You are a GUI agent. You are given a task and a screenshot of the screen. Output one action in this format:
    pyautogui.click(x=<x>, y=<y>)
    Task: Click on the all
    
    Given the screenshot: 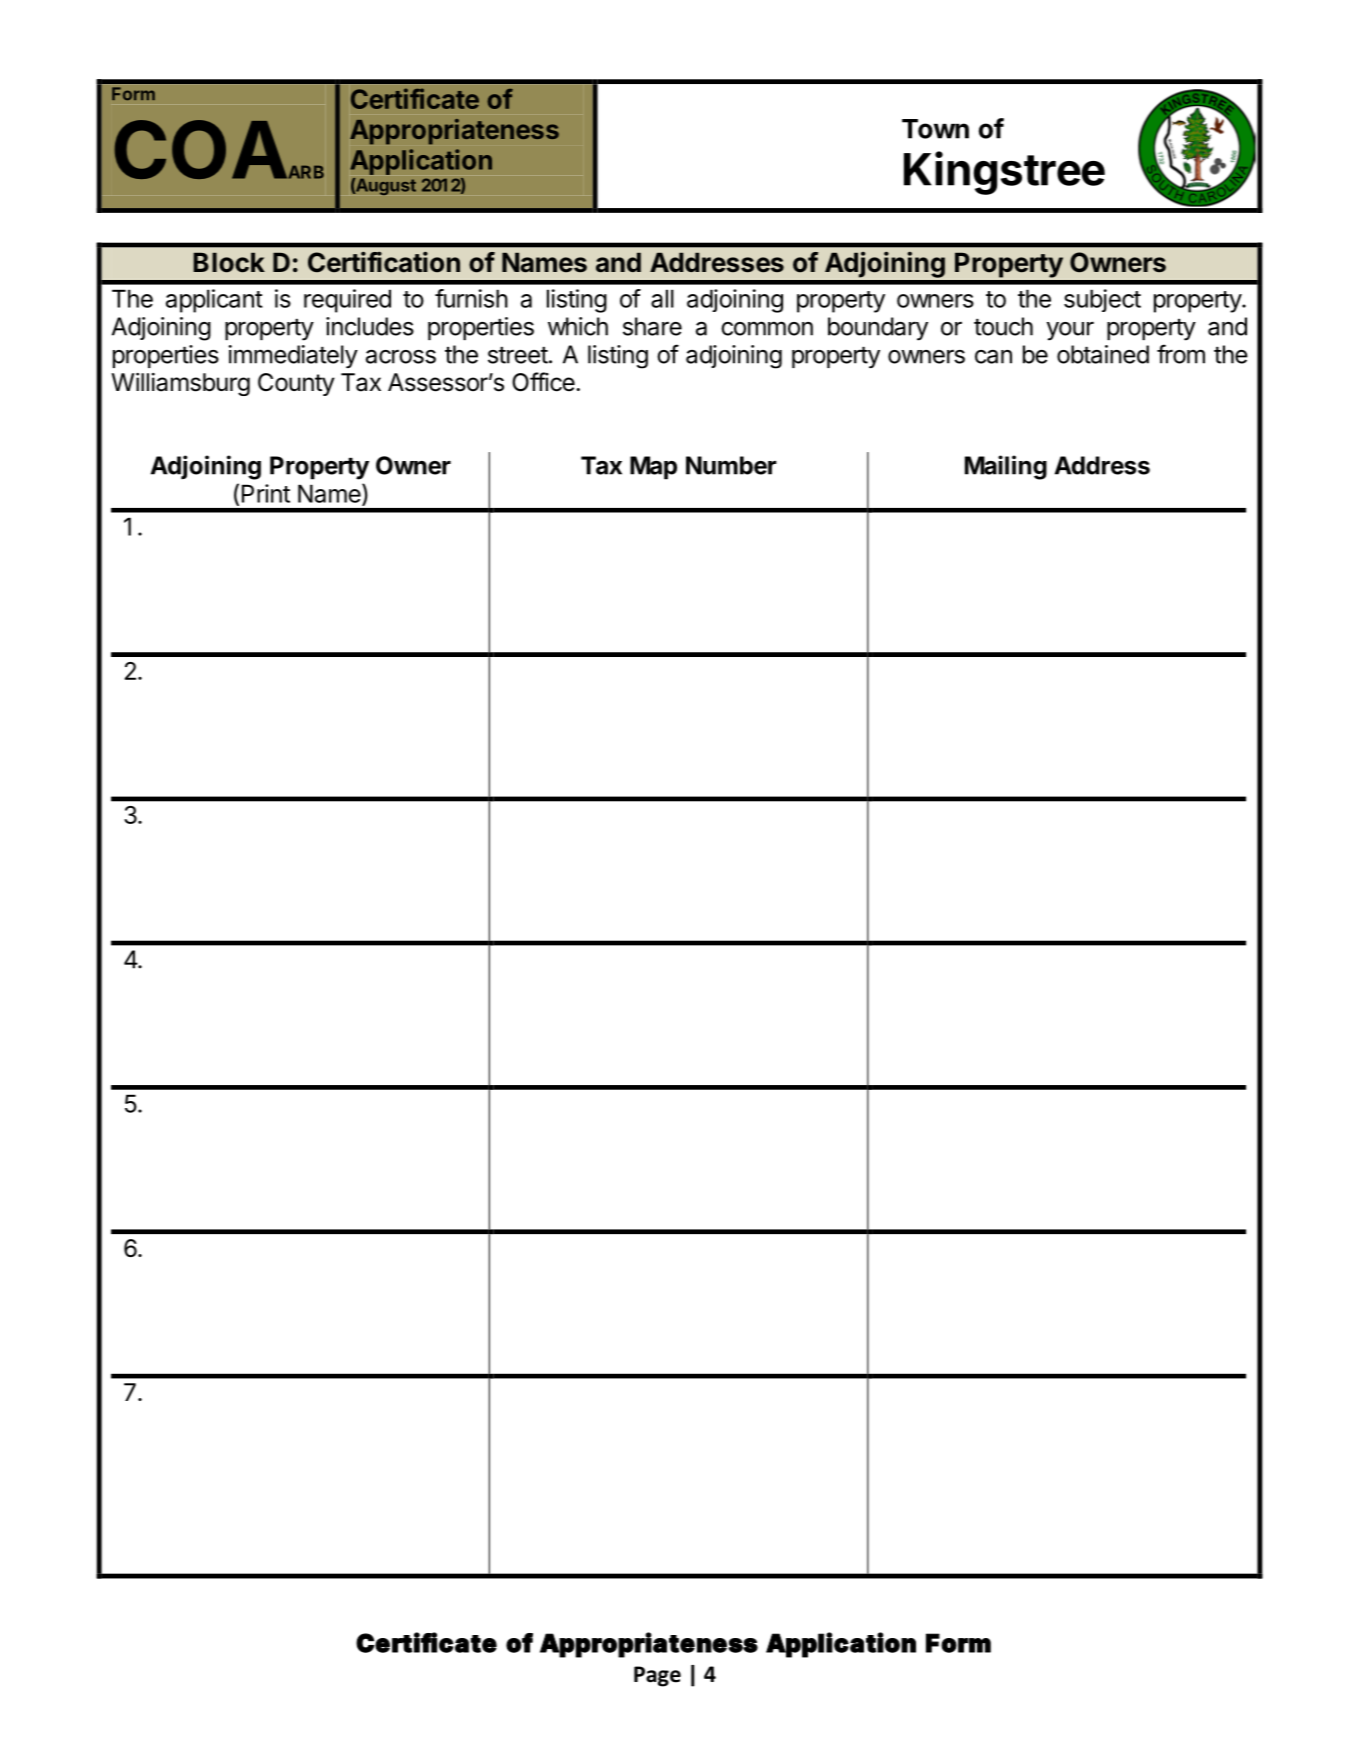 What is the action you would take?
    pyautogui.click(x=662, y=298)
